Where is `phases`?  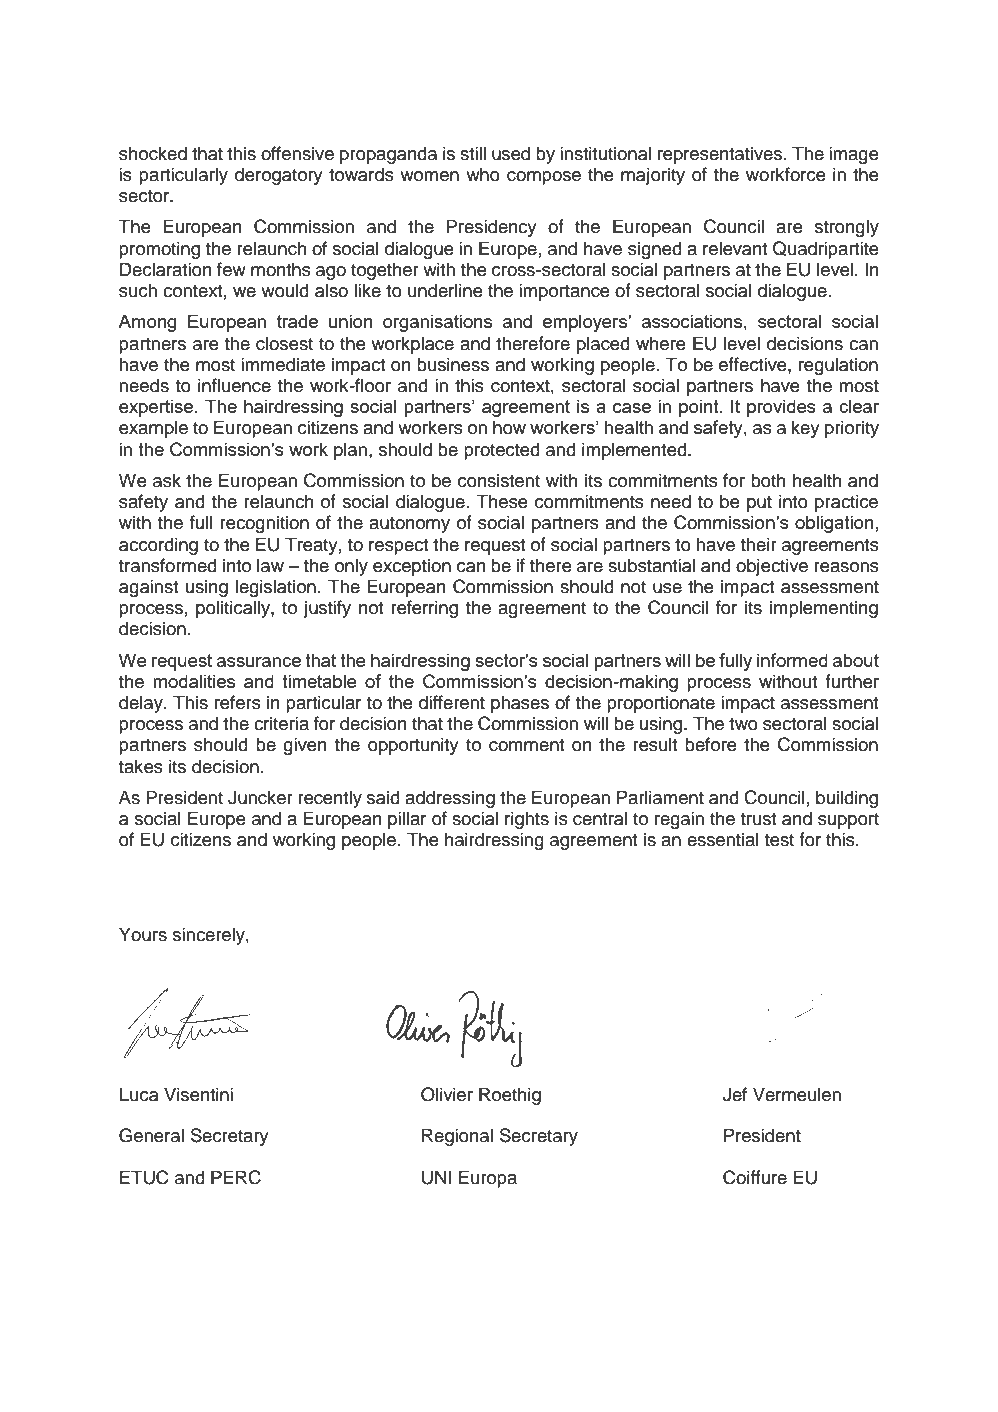
phases is located at coordinates (520, 704).
